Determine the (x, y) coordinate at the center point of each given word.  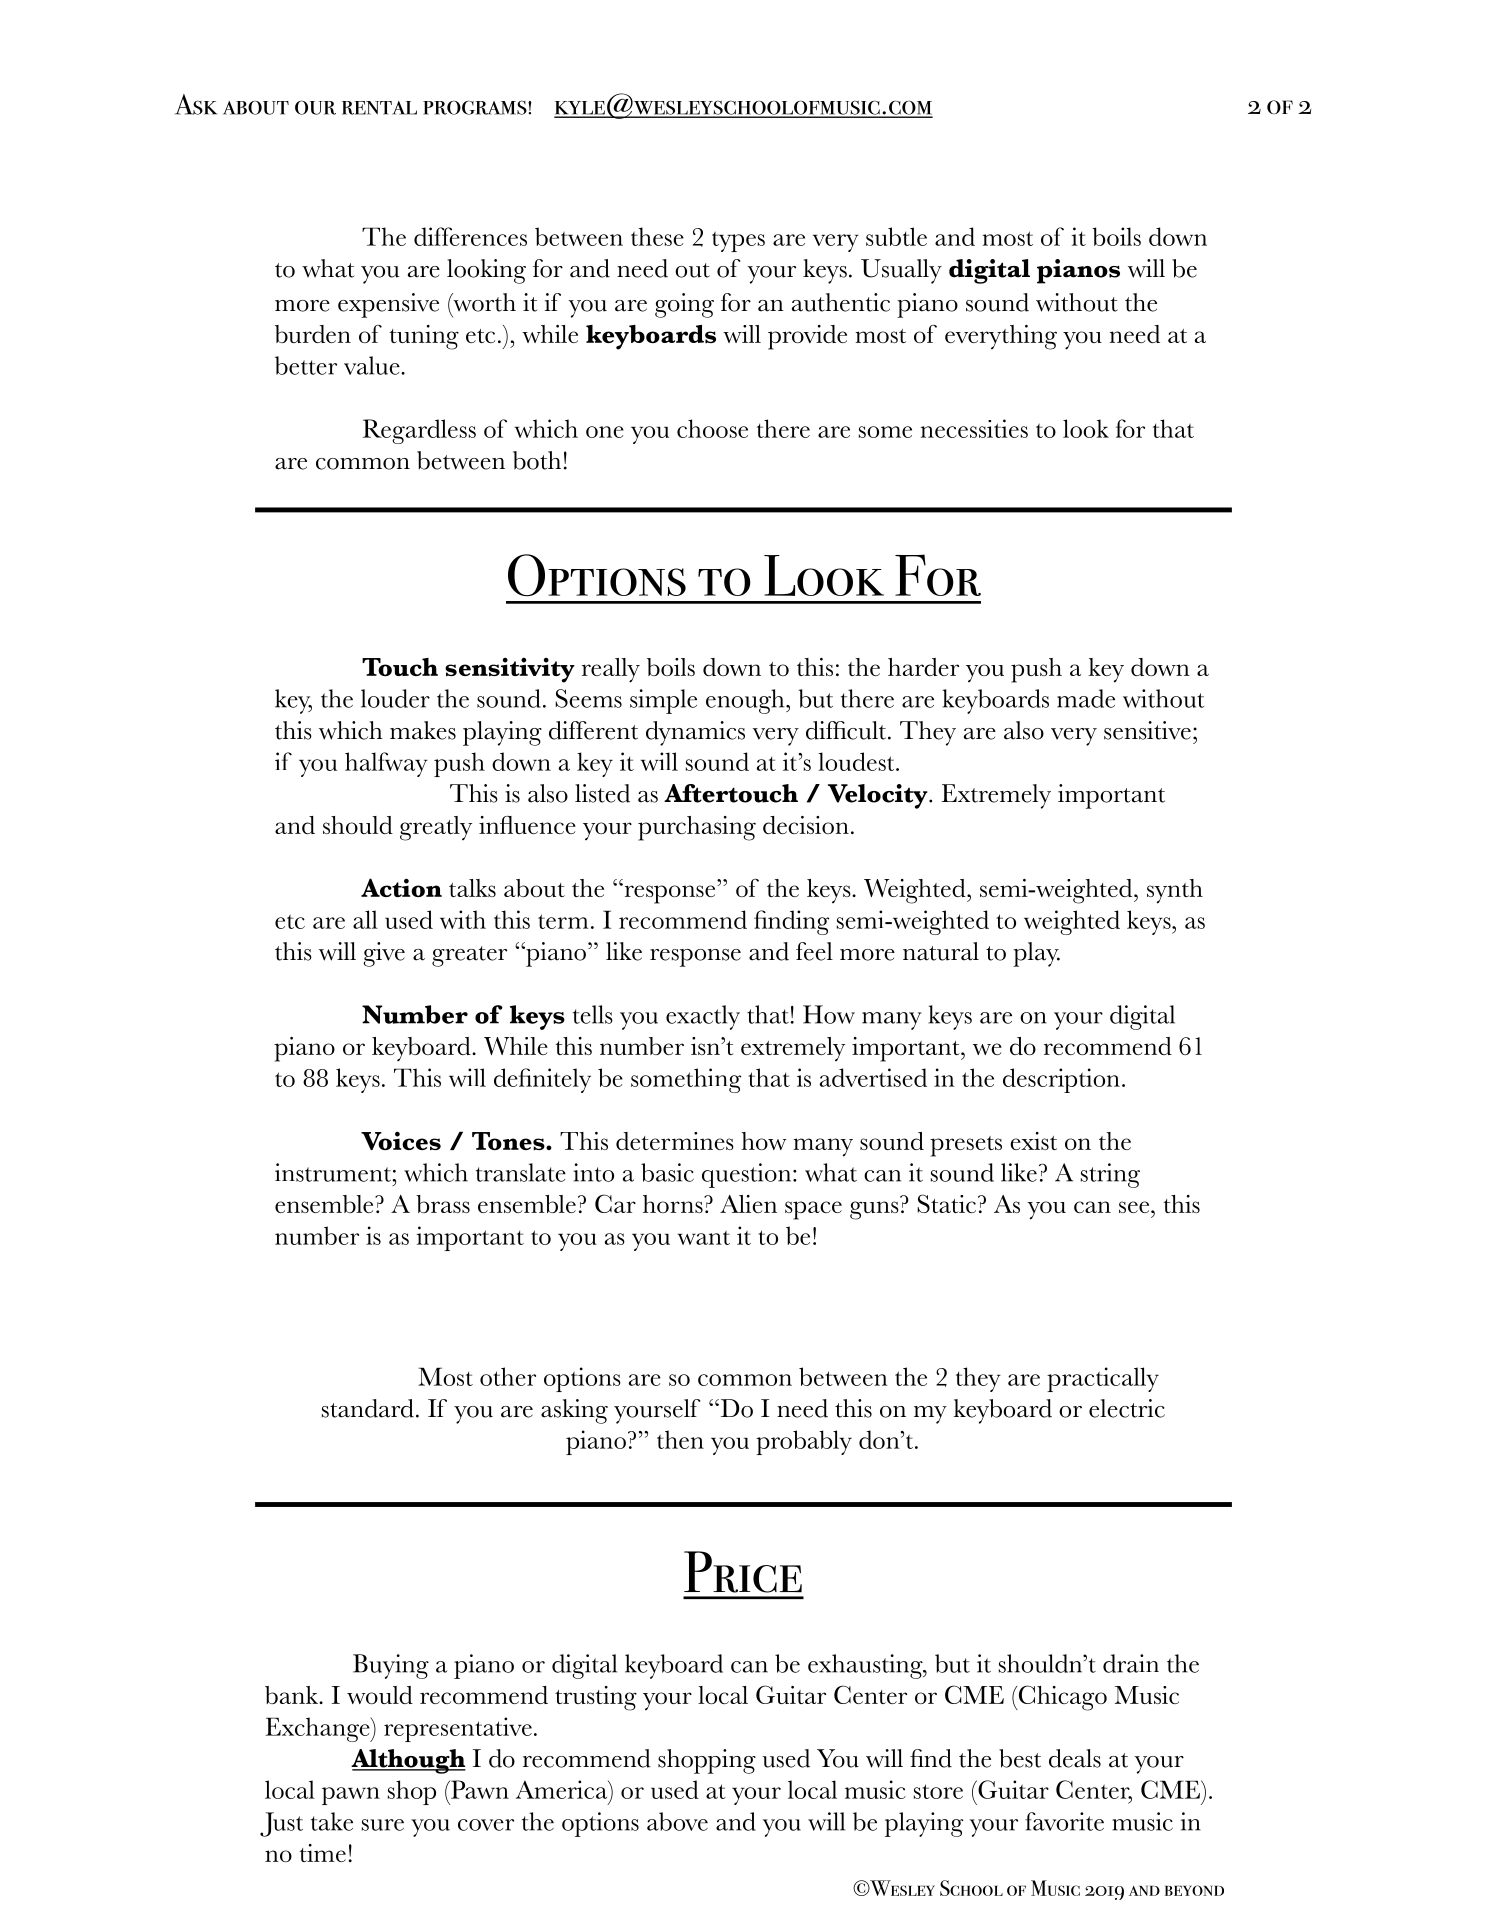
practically (1103, 1379)
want (703, 1237)
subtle (896, 236)
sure (383, 1825)
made (1086, 698)
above (677, 1821)
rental (379, 108)
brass (443, 1204)
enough (746, 701)
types (738, 241)
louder (395, 698)
